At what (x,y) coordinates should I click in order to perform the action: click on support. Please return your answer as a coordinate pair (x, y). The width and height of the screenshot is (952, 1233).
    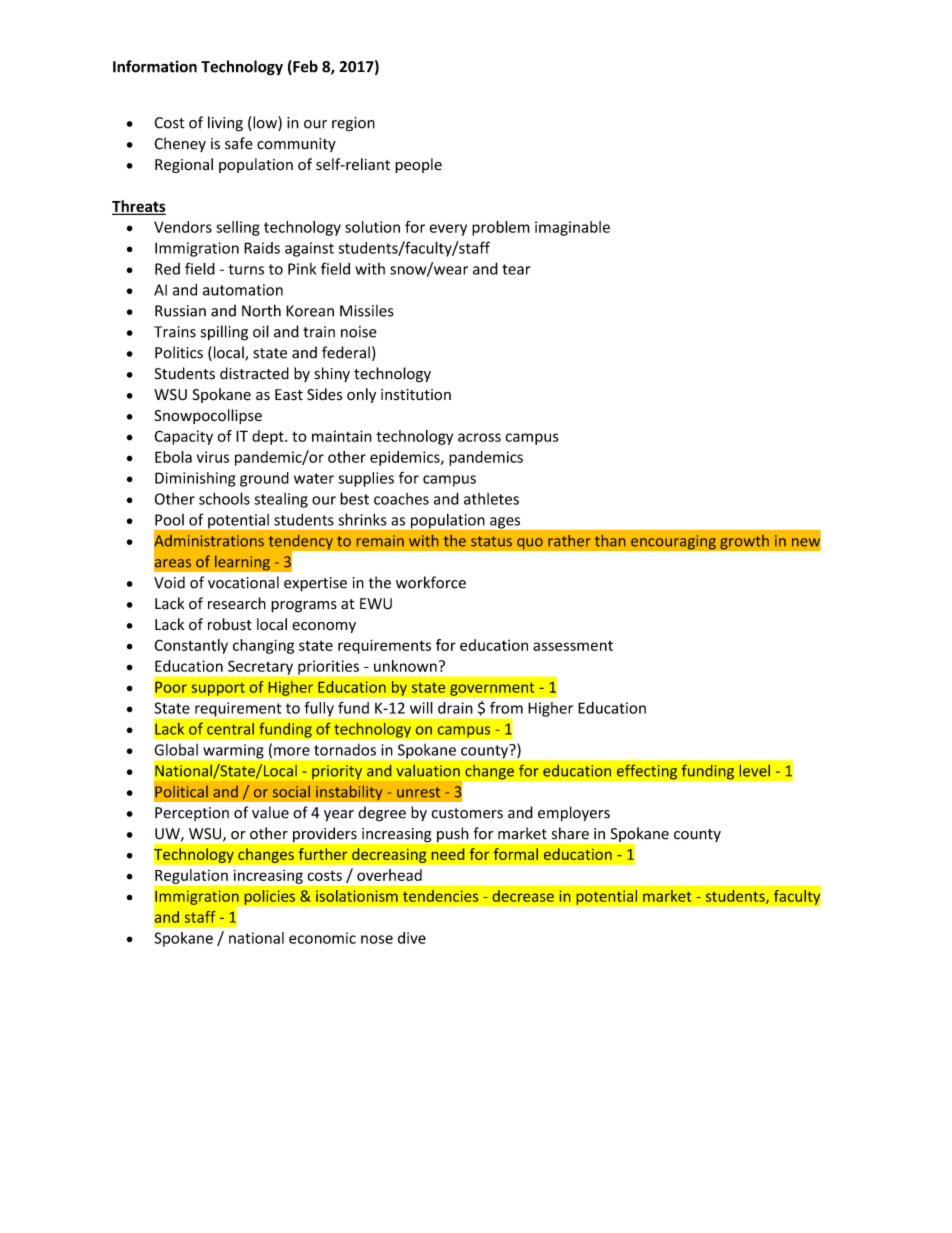
    Looking at the image, I should click on (218, 689).
